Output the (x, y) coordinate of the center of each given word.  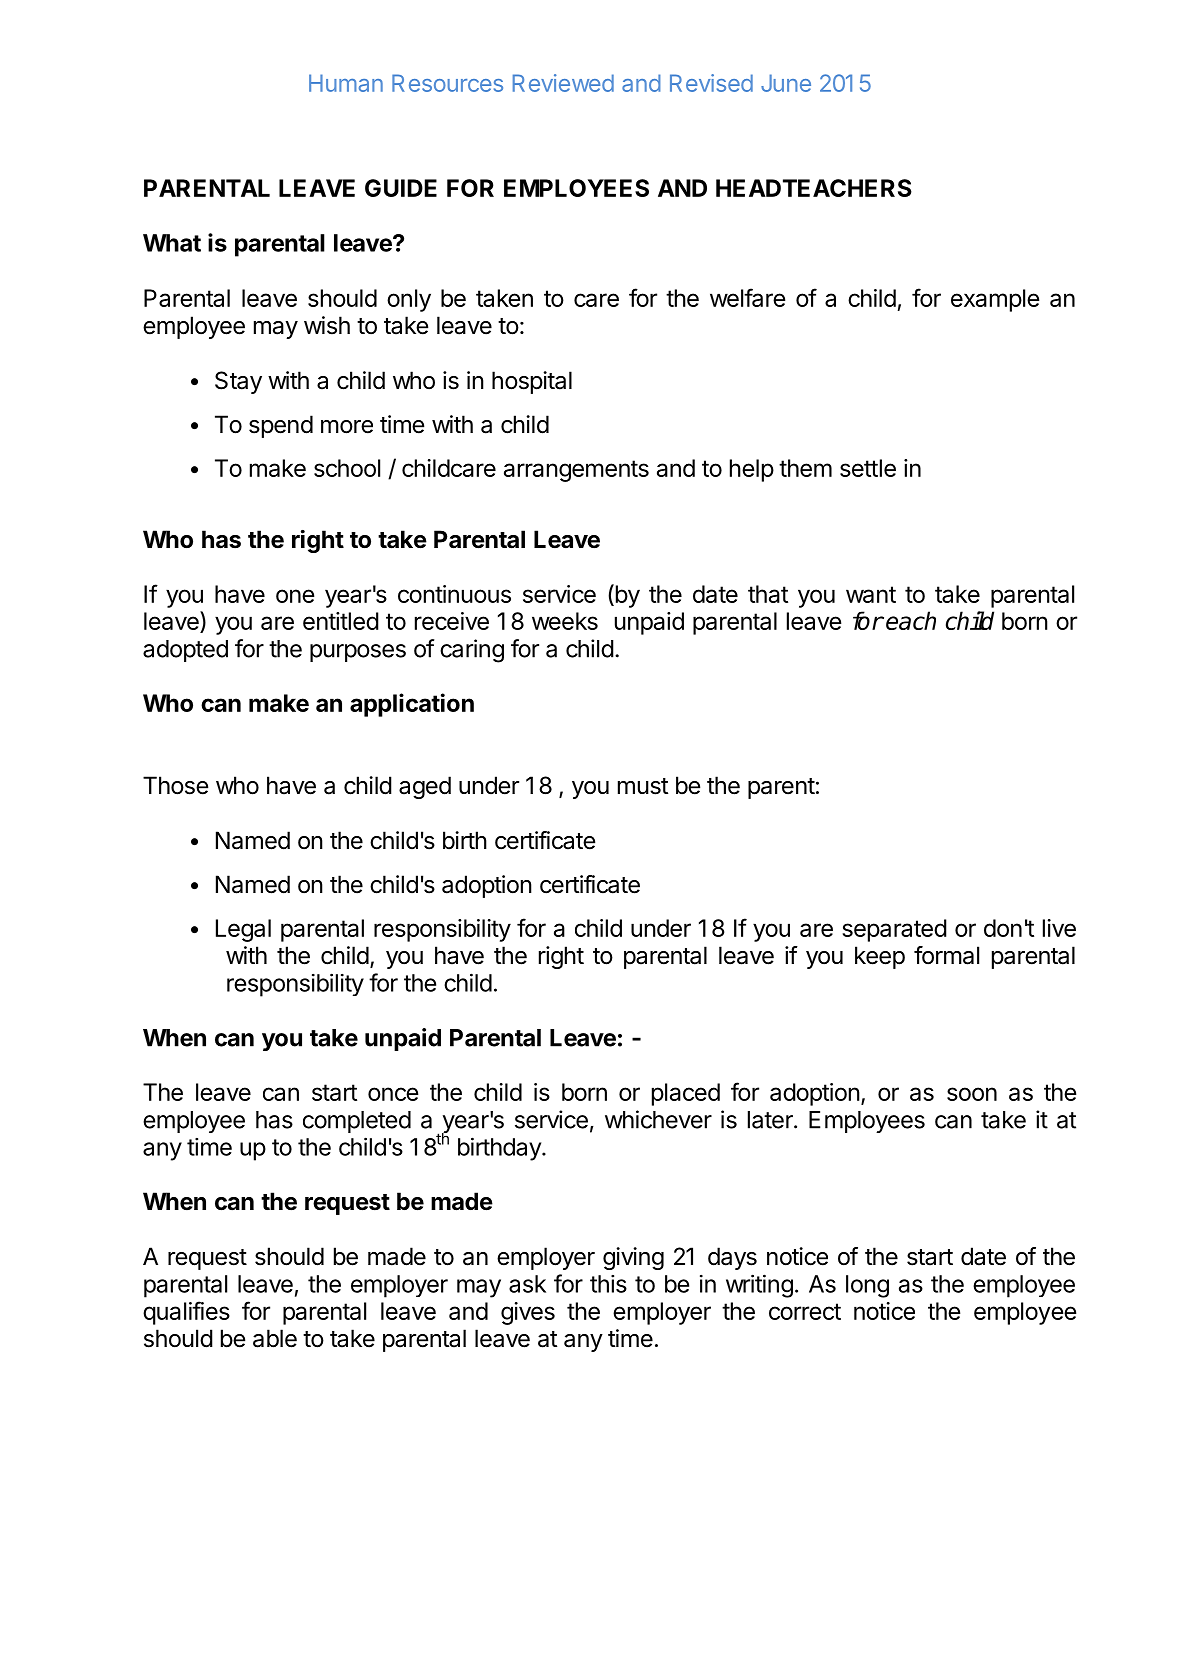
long (867, 1286)
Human (346, 83)
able (275, 1338)
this (608, 1284)
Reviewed (563, 83)
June (786, 83)
